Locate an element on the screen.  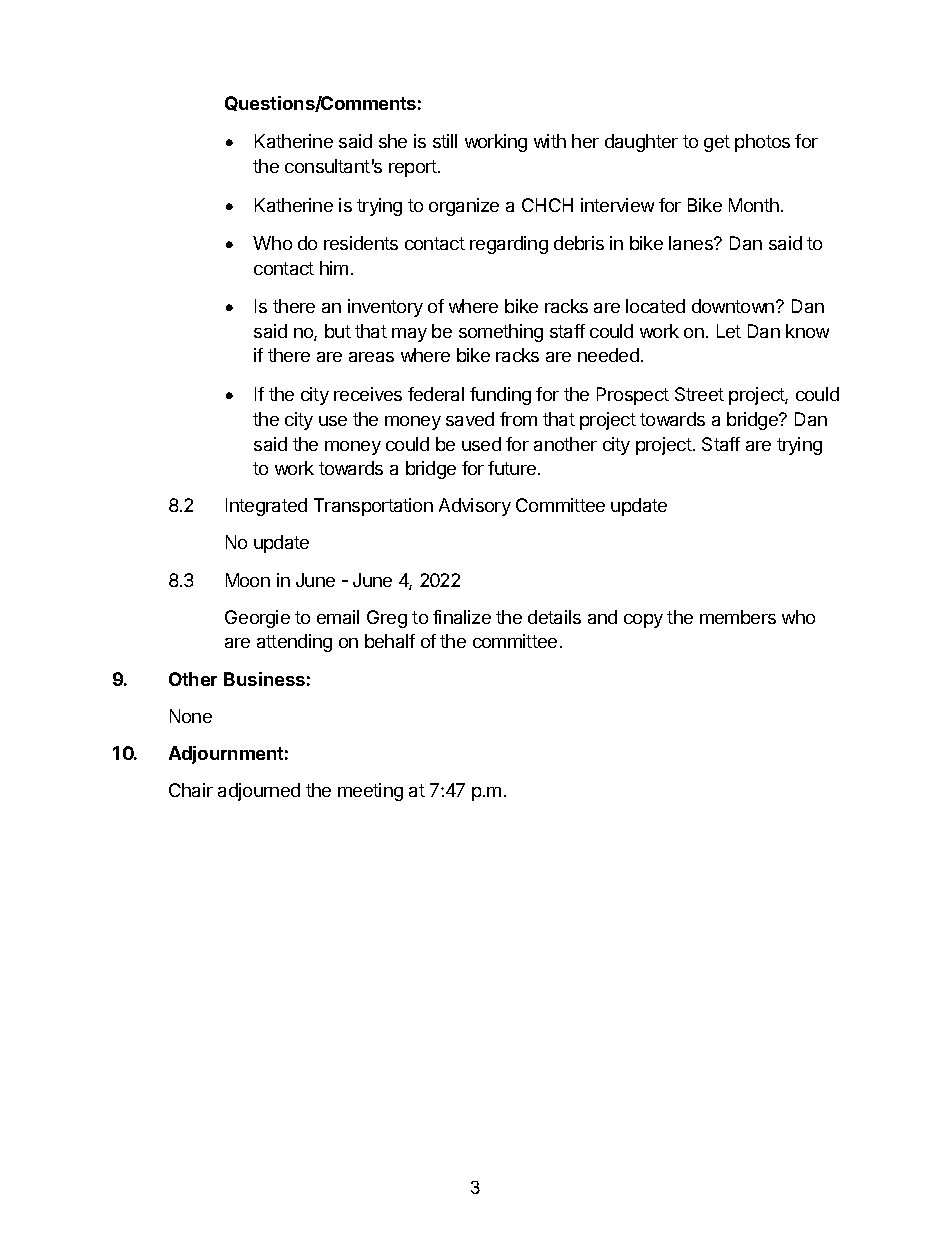
finalize is located at coordinates (462, 617).
